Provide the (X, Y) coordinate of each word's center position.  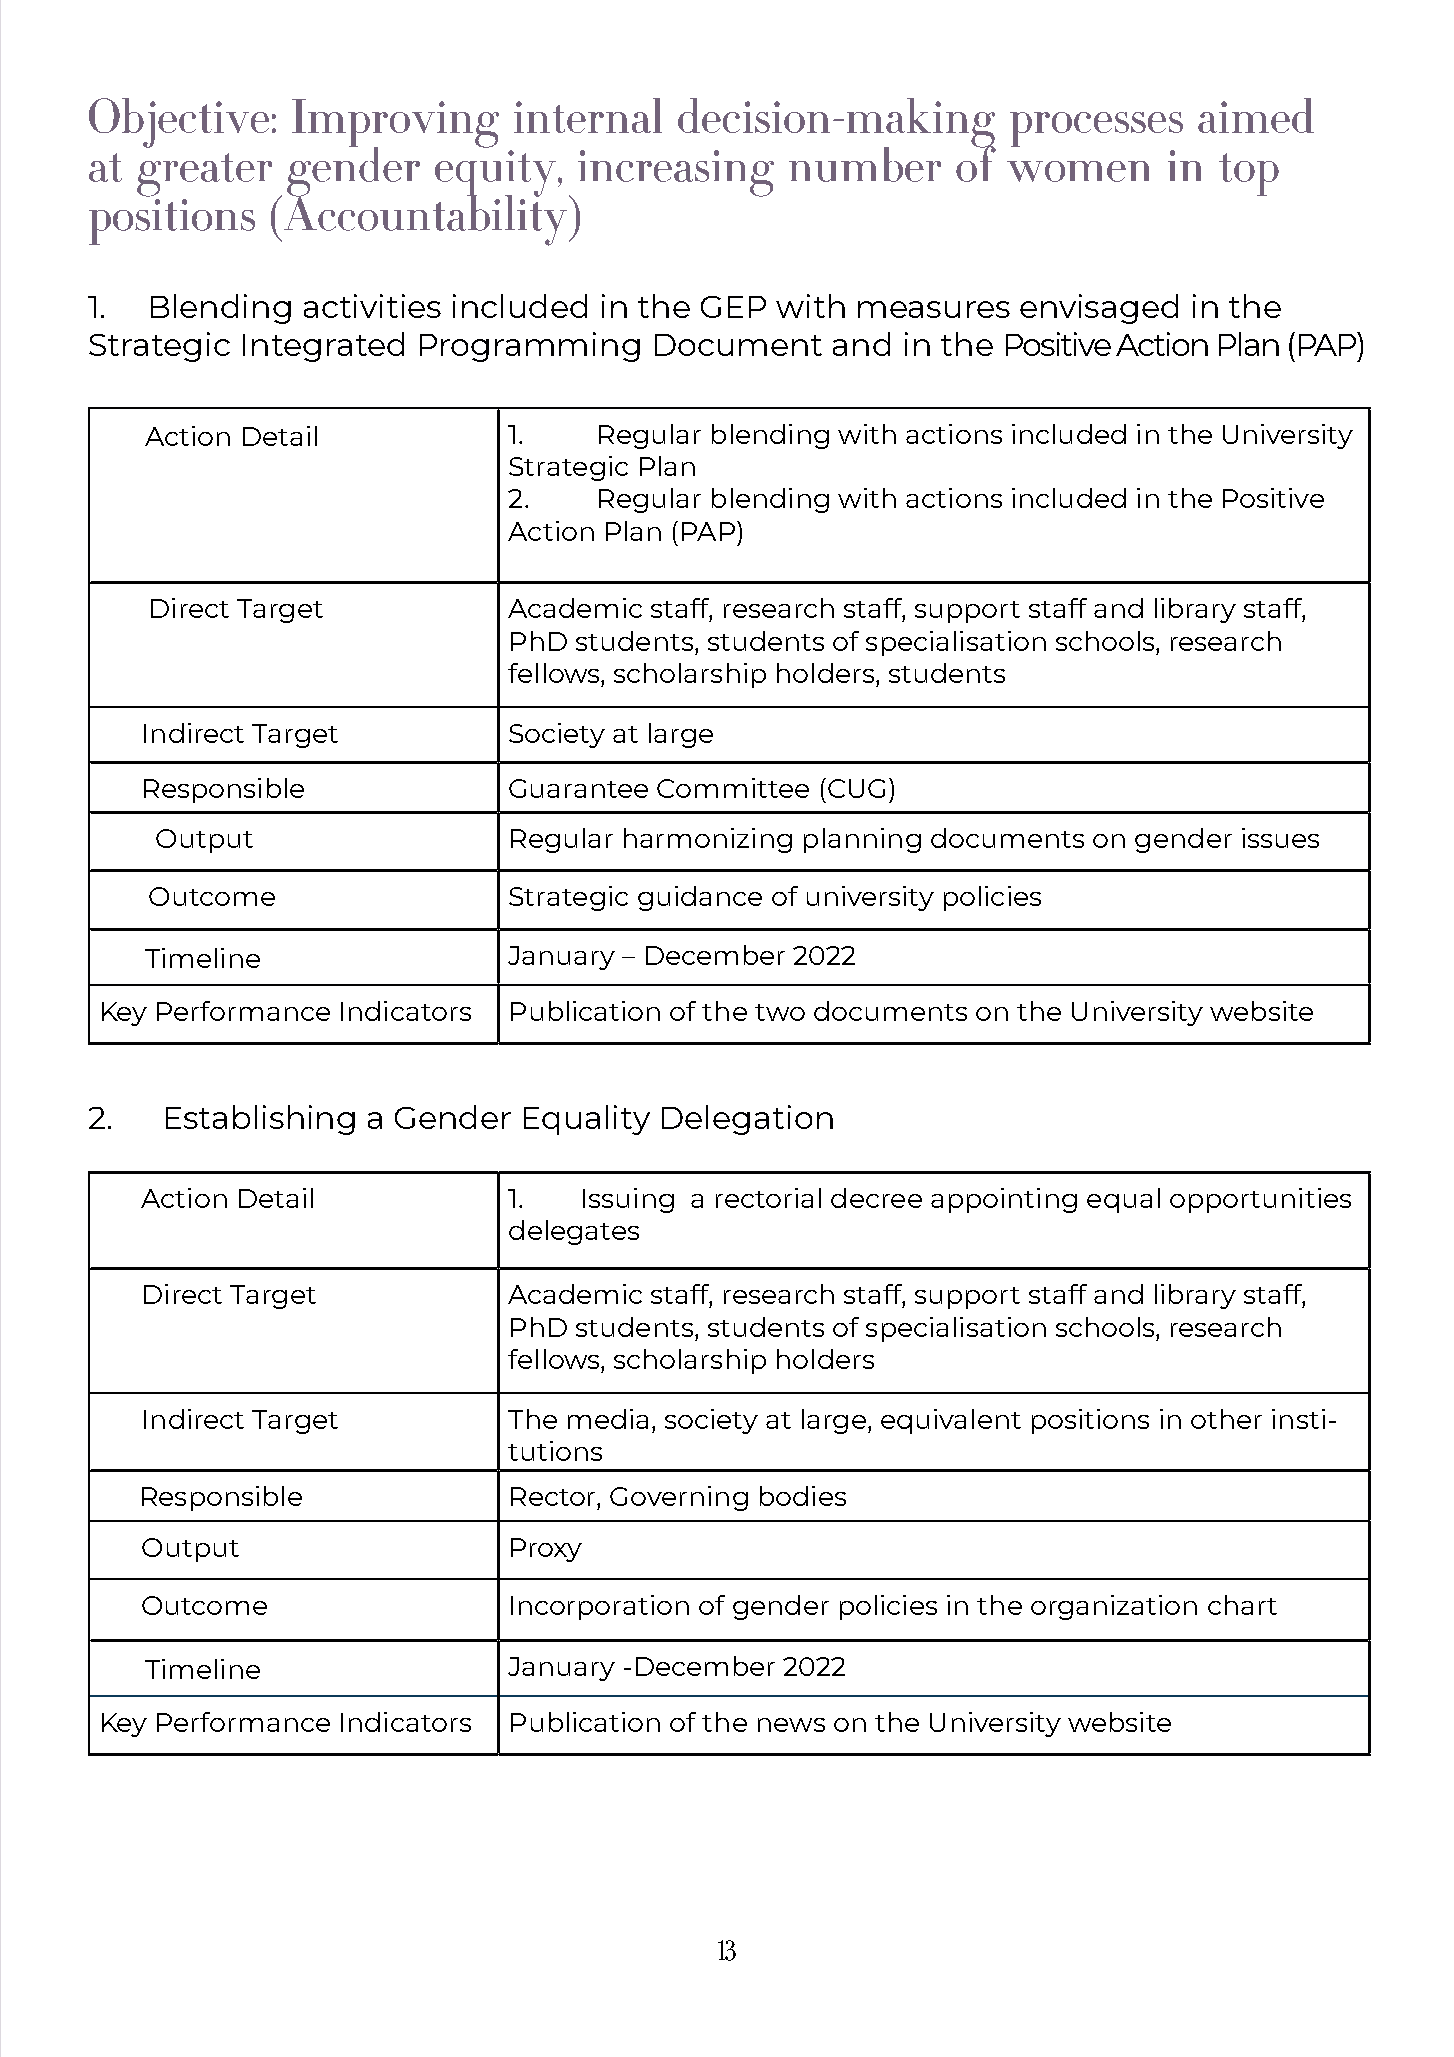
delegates (574, 1232)
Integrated (323, 347)
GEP (733, 307)
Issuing (628, 1200)
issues (1280, 838)
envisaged (1099, 309)
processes (1096, 129)
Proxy (546, 1550)
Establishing (260, 1120)
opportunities (1260, 1200)
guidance (700, 898)
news (791, 1725)
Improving (395, 124)
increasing (676, 173)
